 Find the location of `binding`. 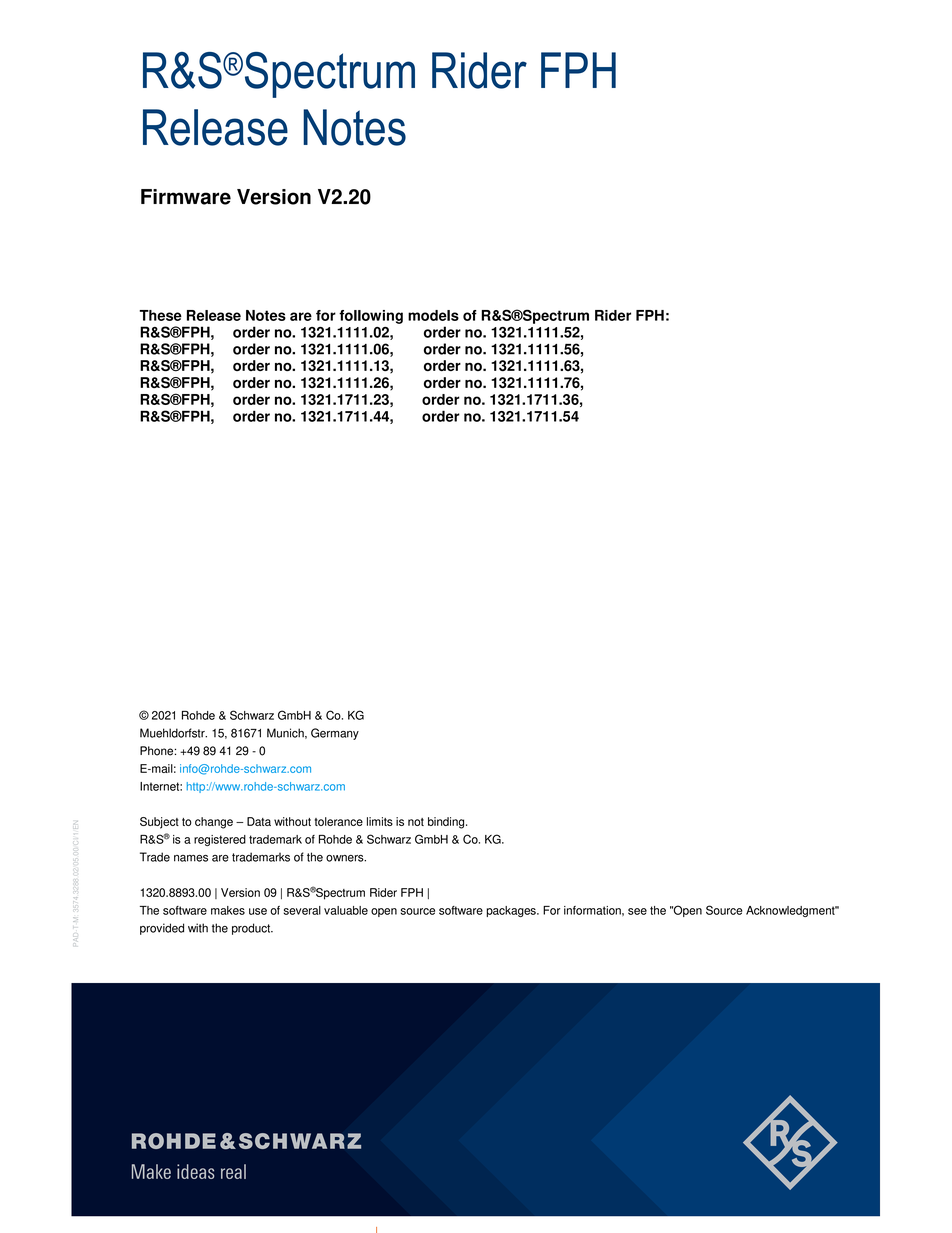

binding is located at coordinates (447, 823).
